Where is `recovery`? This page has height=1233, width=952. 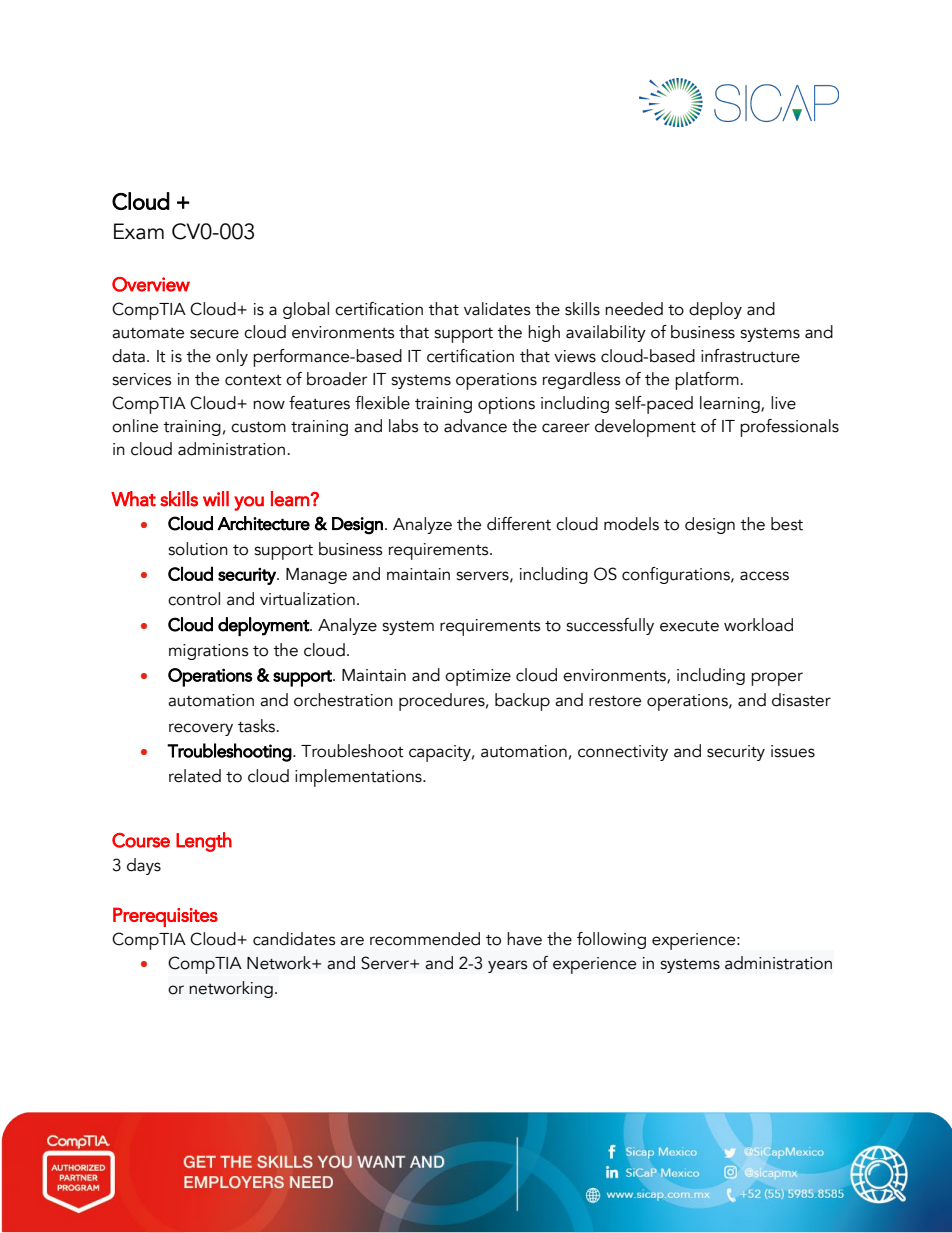 recovery is located at coordinates (201, 729).
